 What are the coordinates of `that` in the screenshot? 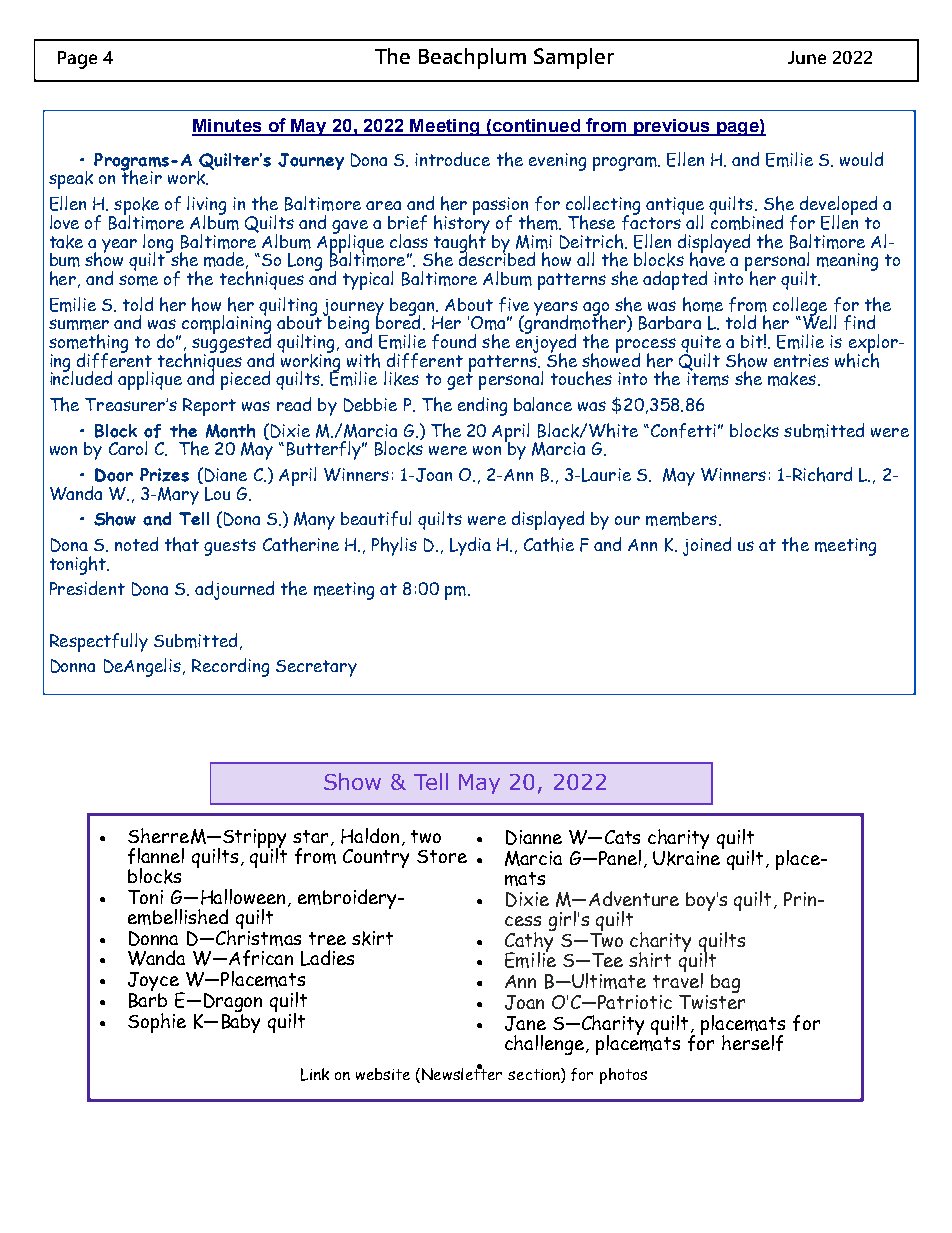 It's located at (182, 544).
